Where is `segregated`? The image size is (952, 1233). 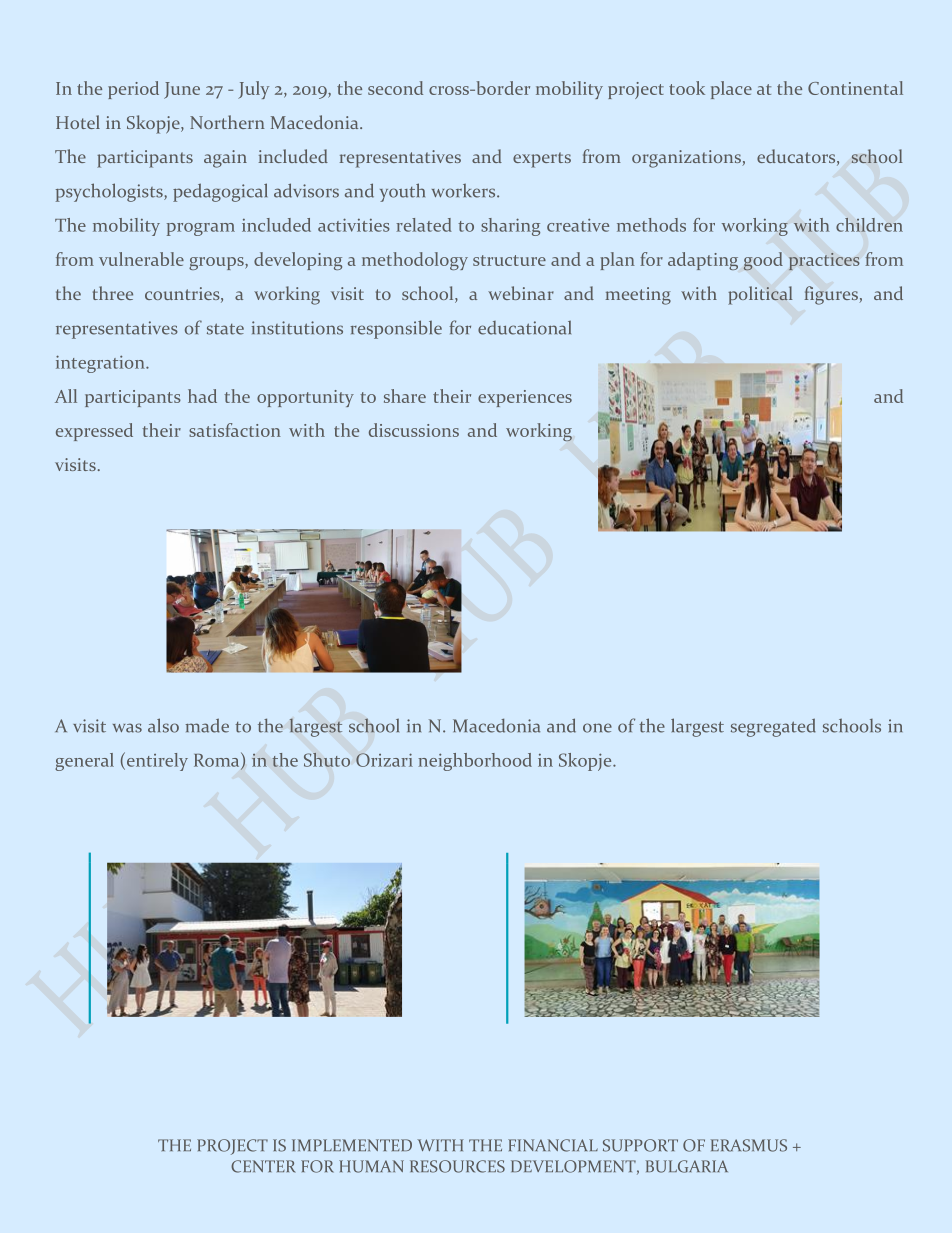
segregated is located at coordinates (773, 727).
